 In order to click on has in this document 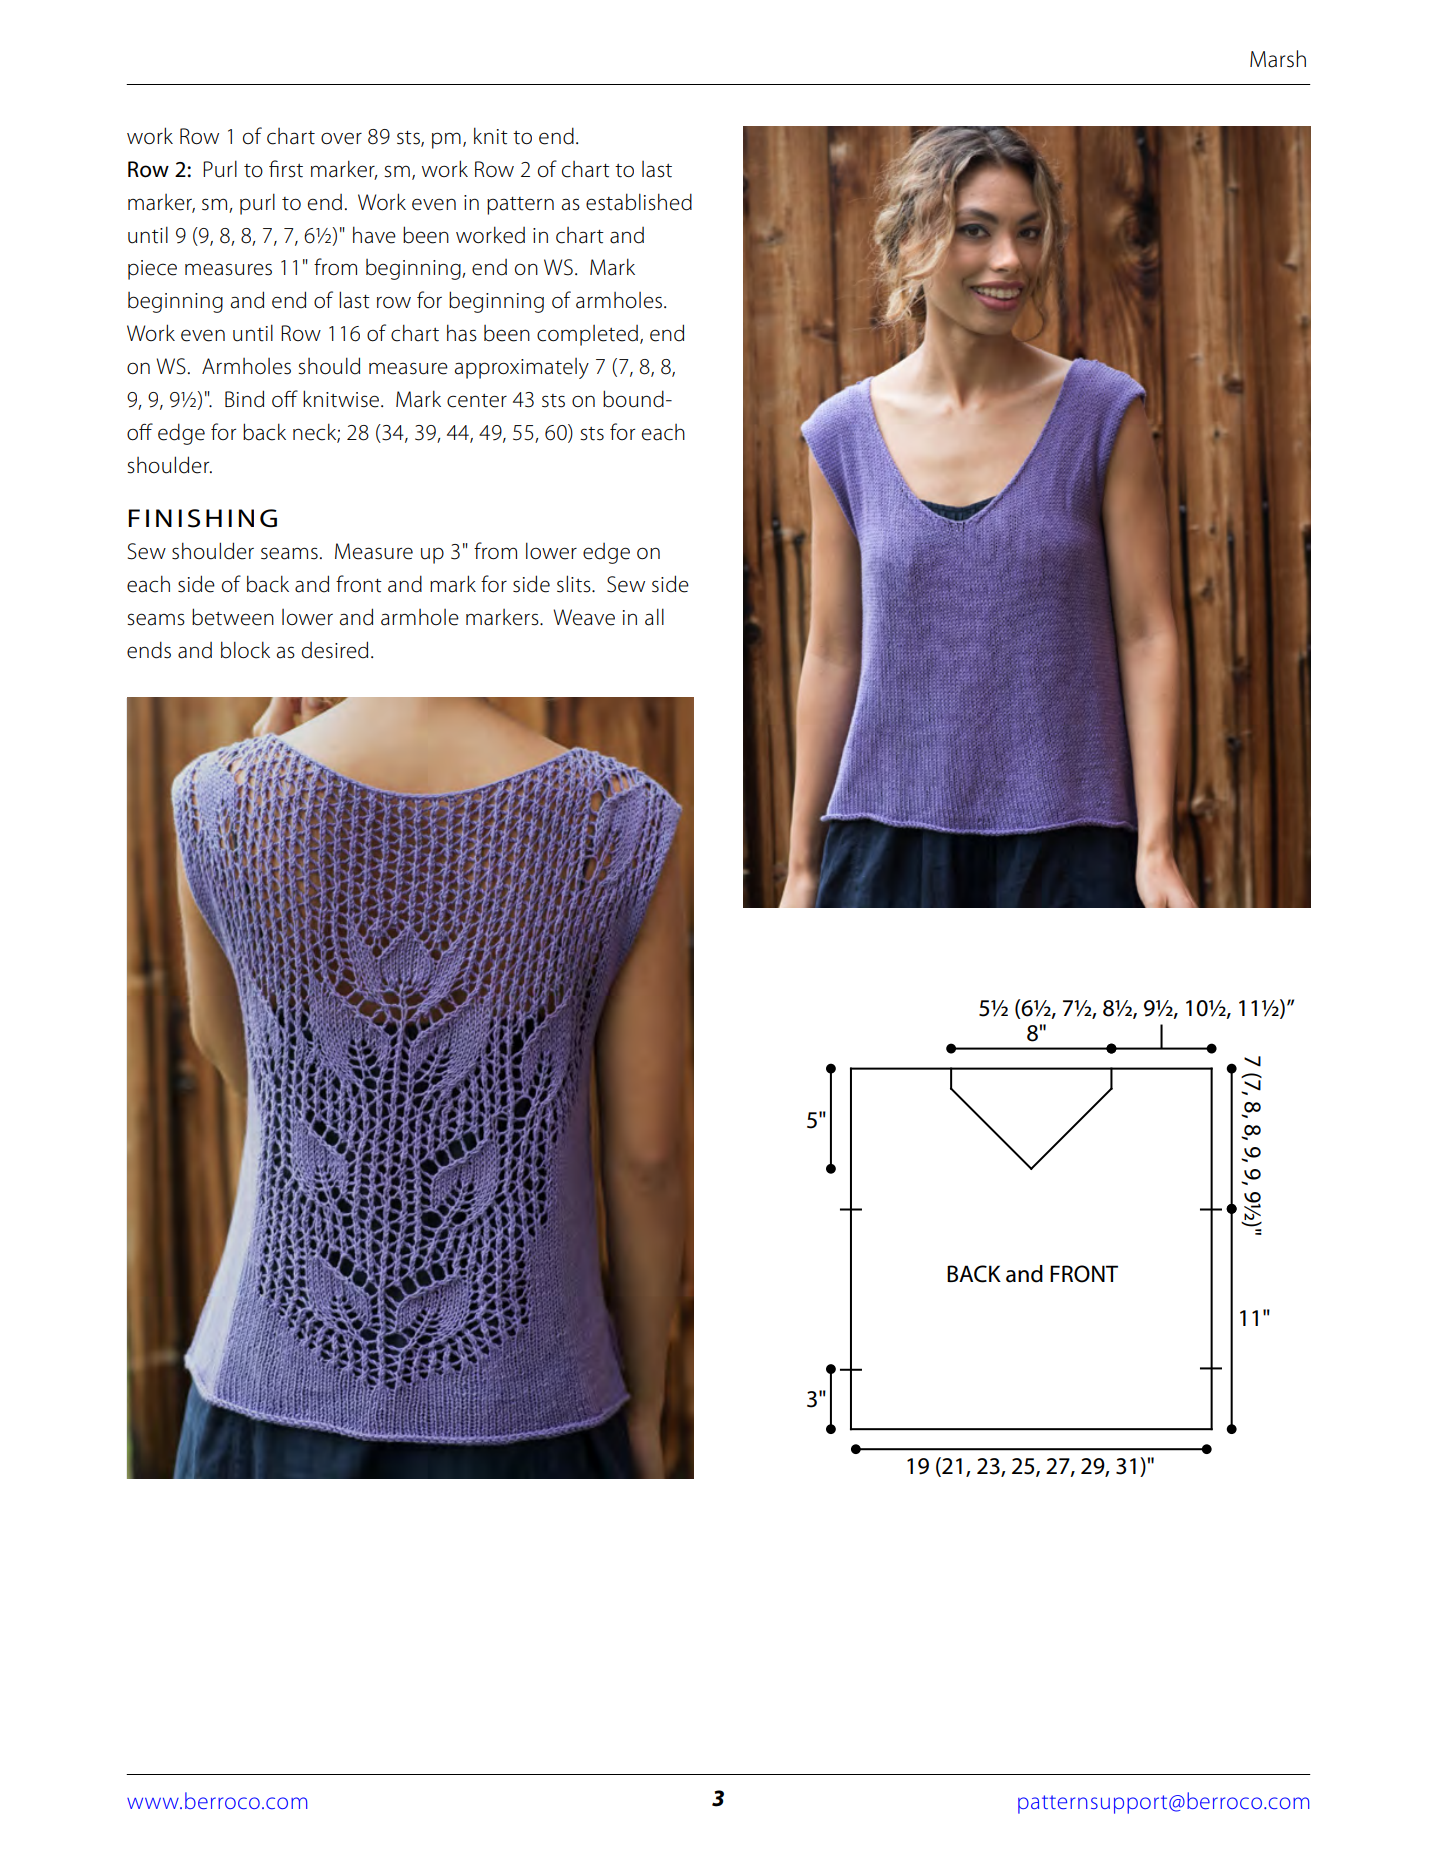, I will do `click(462, 333)`.
